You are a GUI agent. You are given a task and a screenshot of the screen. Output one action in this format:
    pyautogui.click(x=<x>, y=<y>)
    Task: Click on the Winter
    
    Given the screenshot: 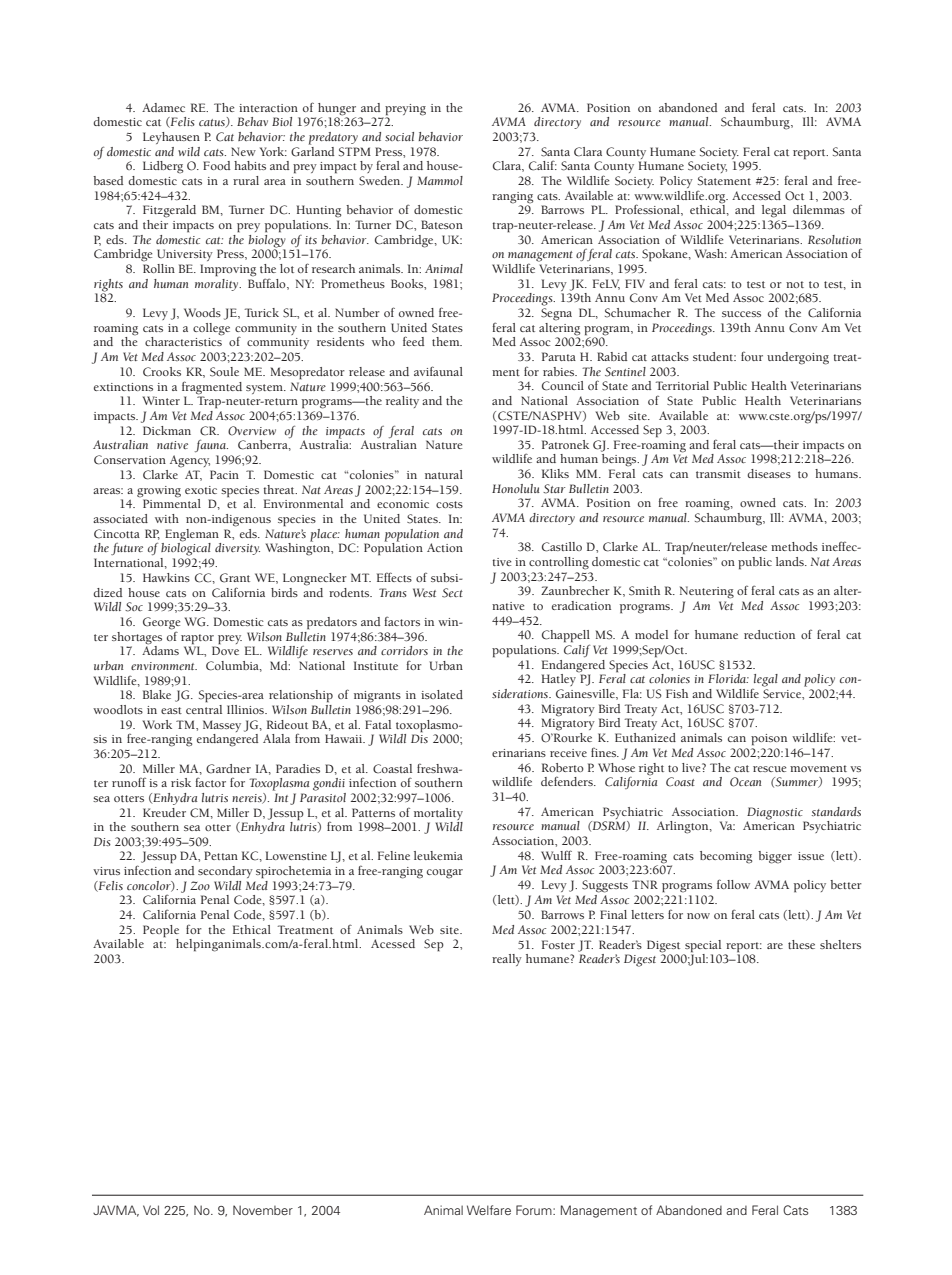 What is the action you would take?
    pyautogui.click(x=161, y=400)
